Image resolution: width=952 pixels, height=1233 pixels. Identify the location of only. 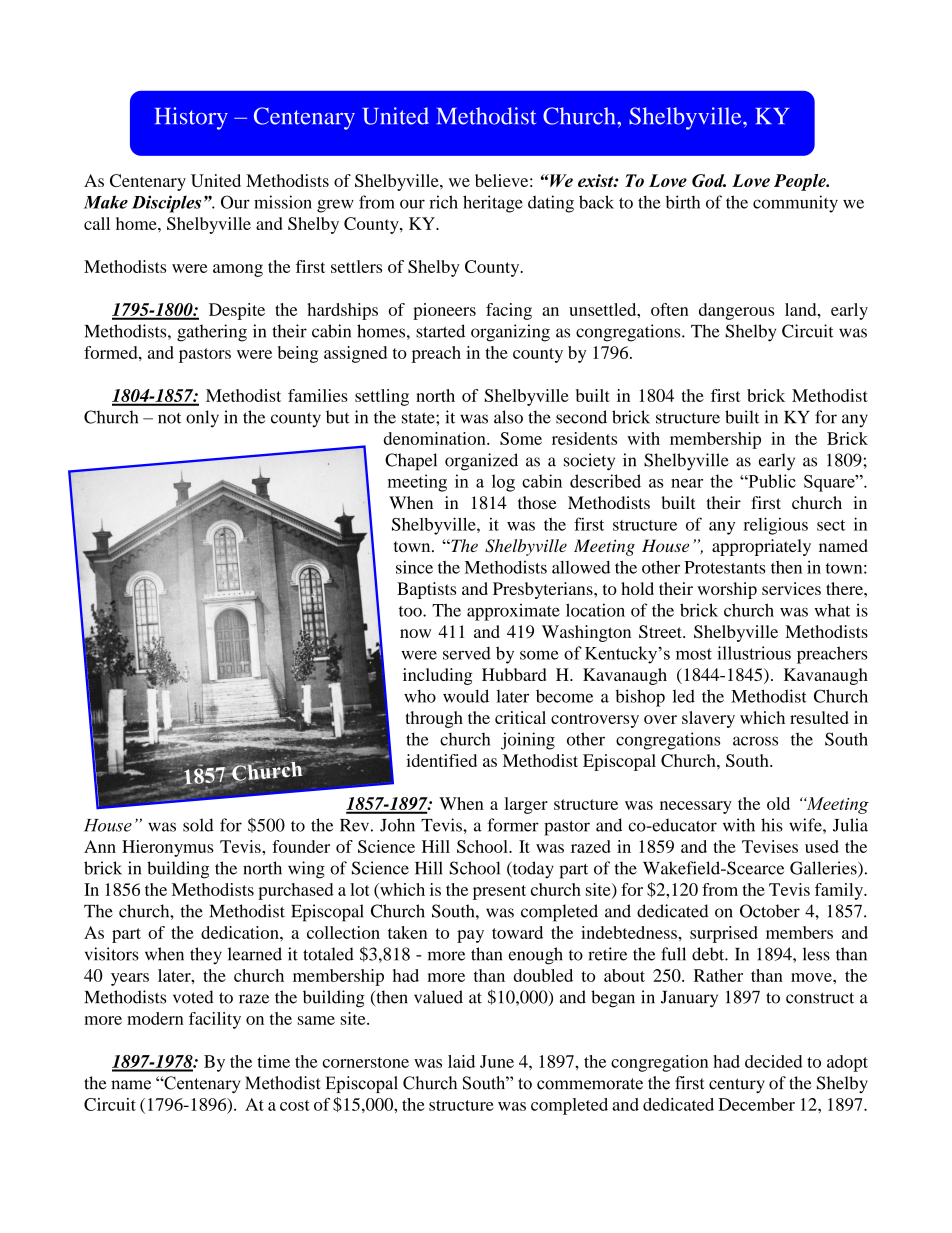
(202, 419).
